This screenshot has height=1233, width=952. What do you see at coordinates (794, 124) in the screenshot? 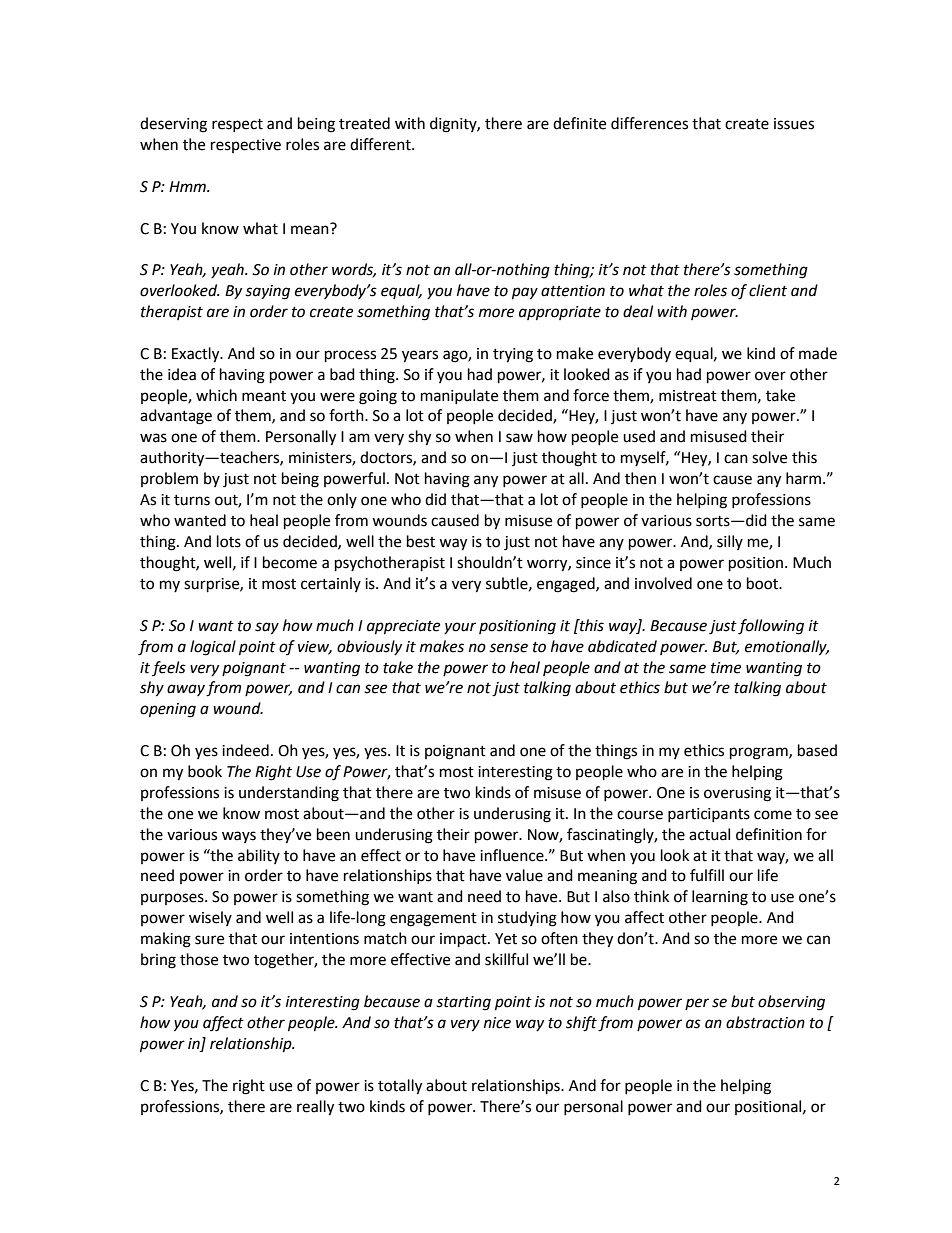
I see `issues` at bounding box center [794, 124].
